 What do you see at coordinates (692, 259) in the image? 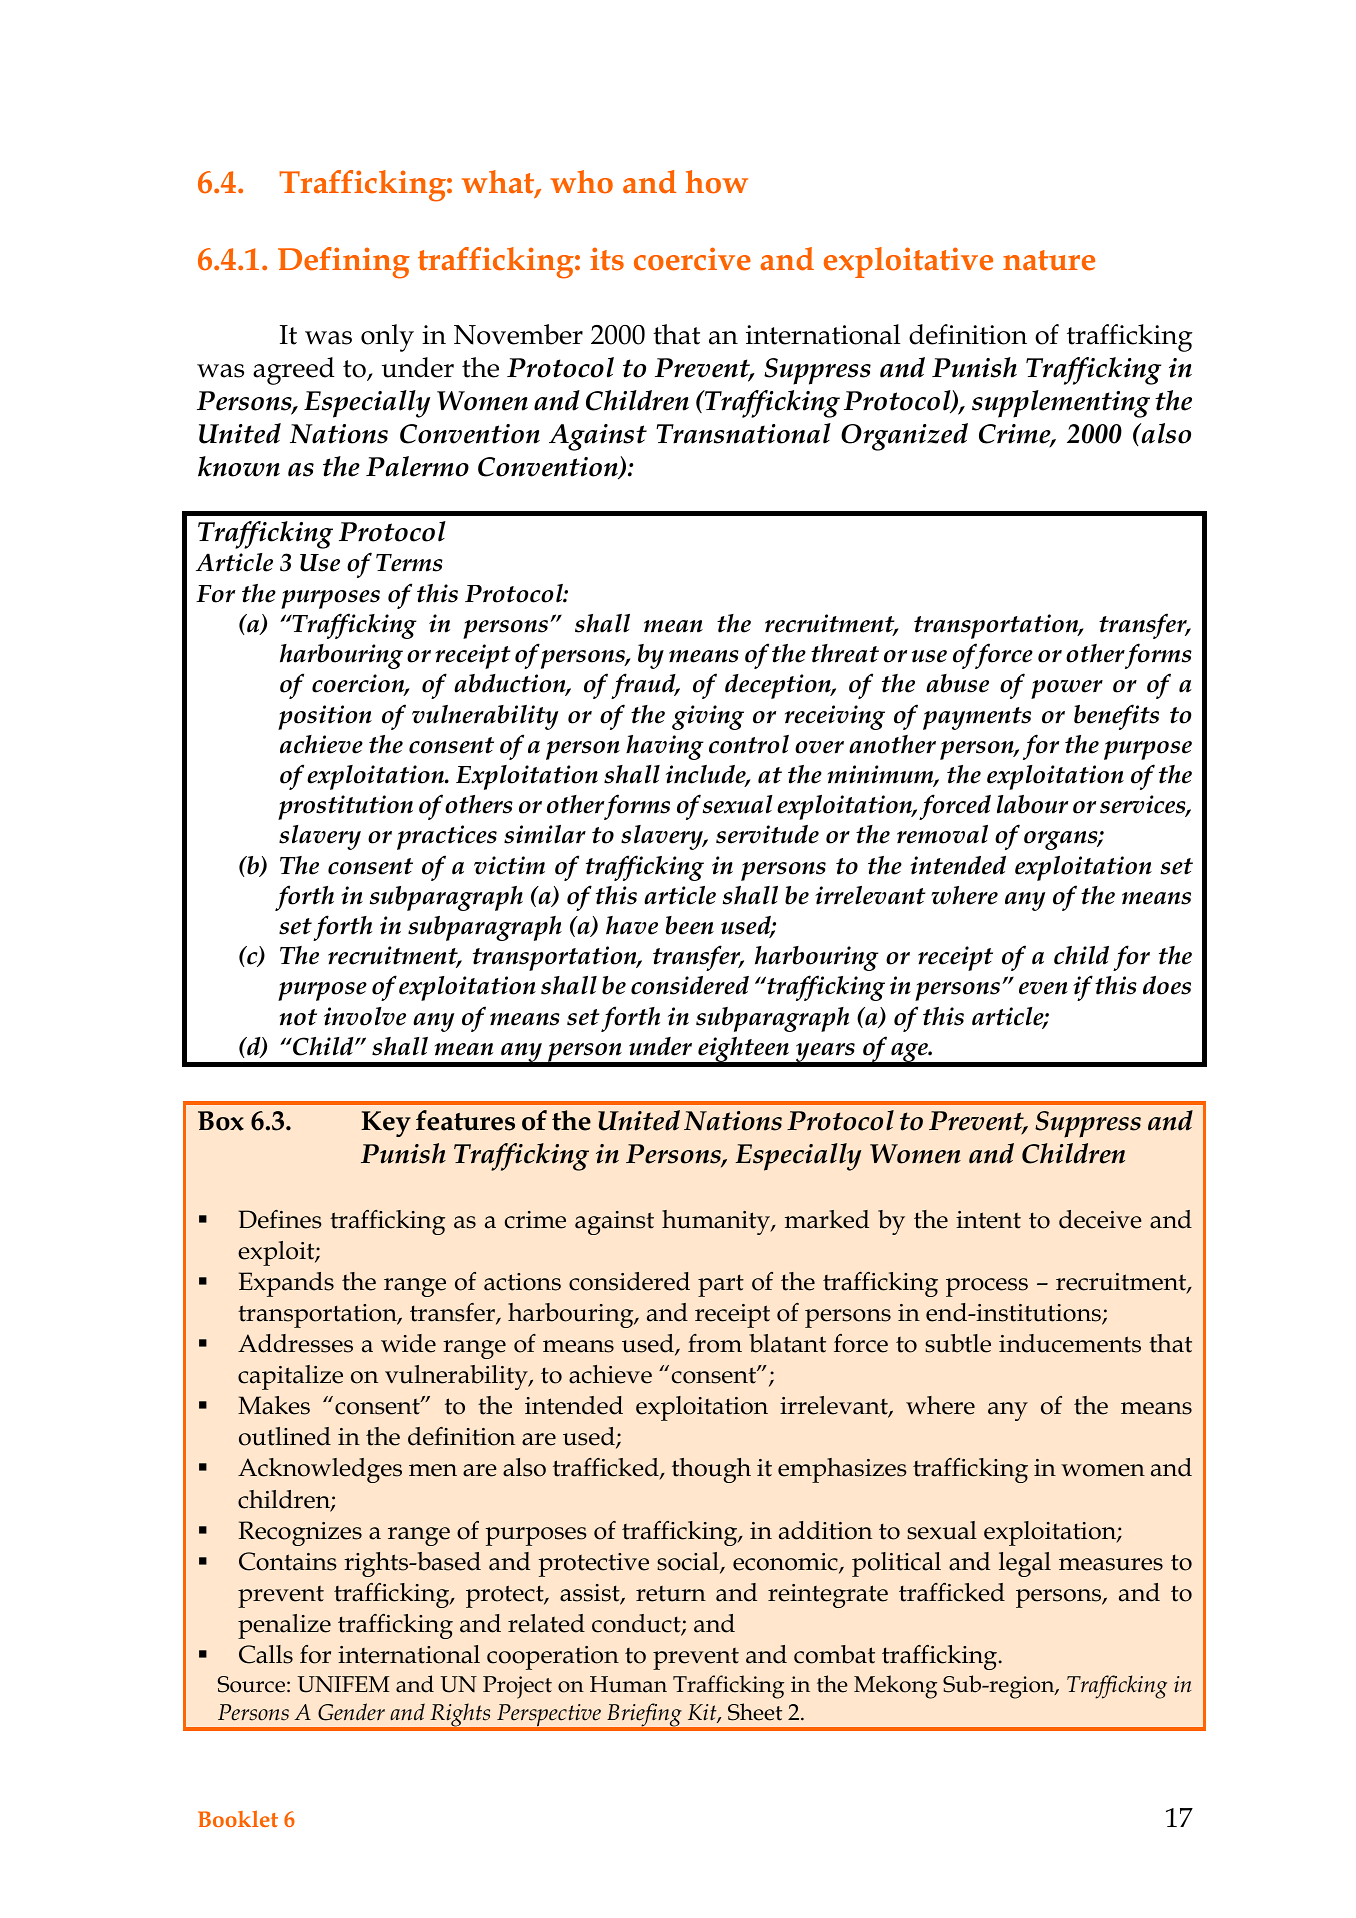
I see `coercive` at bounding box center [692, 259].
